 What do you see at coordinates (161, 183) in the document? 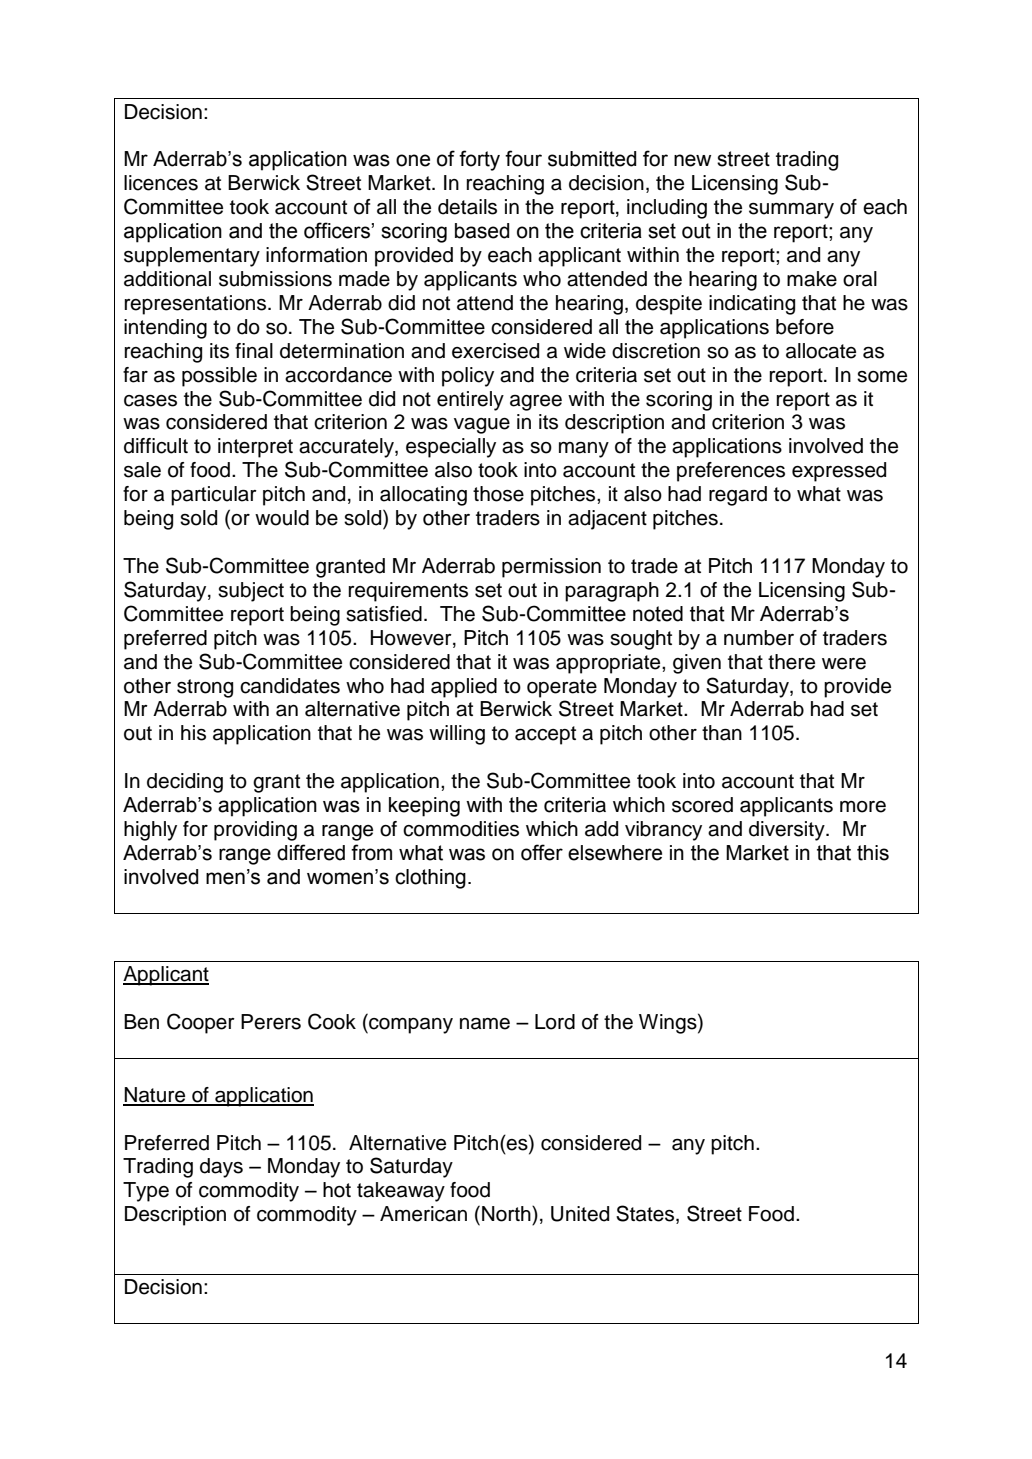
I see `licences` at bounding box center [161, 183].
